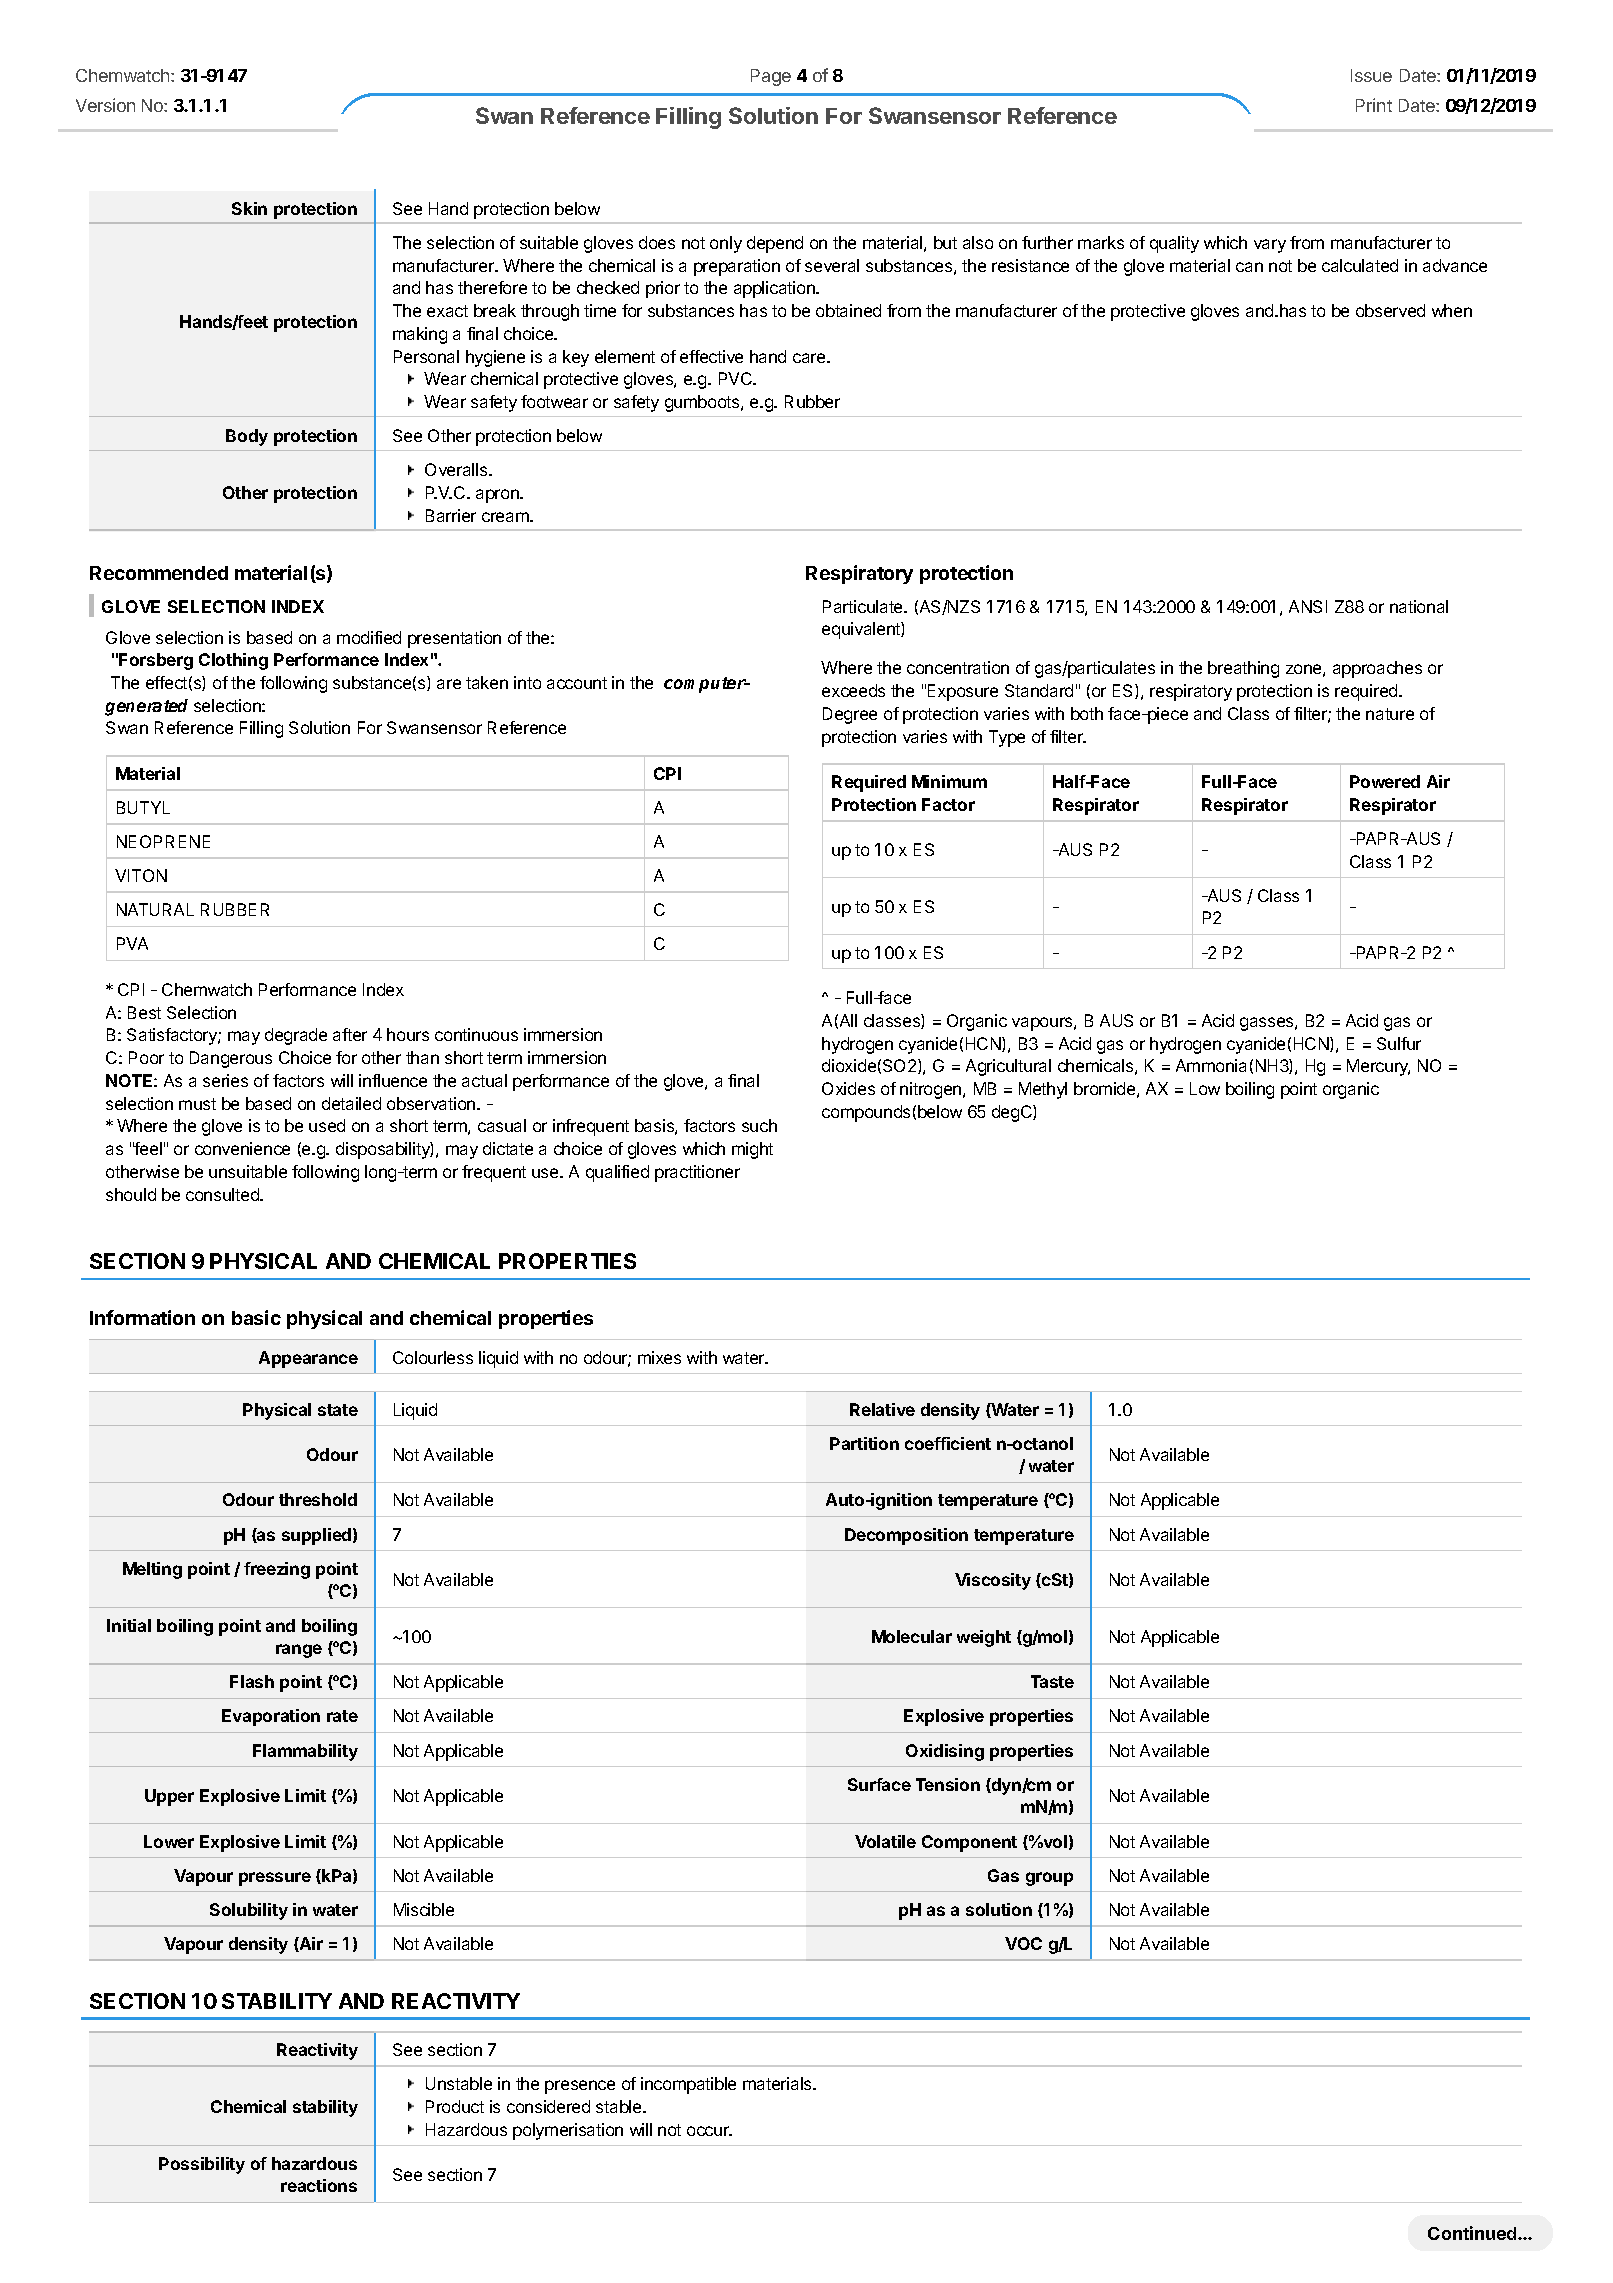 Image resolution: width=1613 pixels, height=2283 pixels. Describe the element at coordinates (319, 2185) in the document. I see `reactions` at that location.
